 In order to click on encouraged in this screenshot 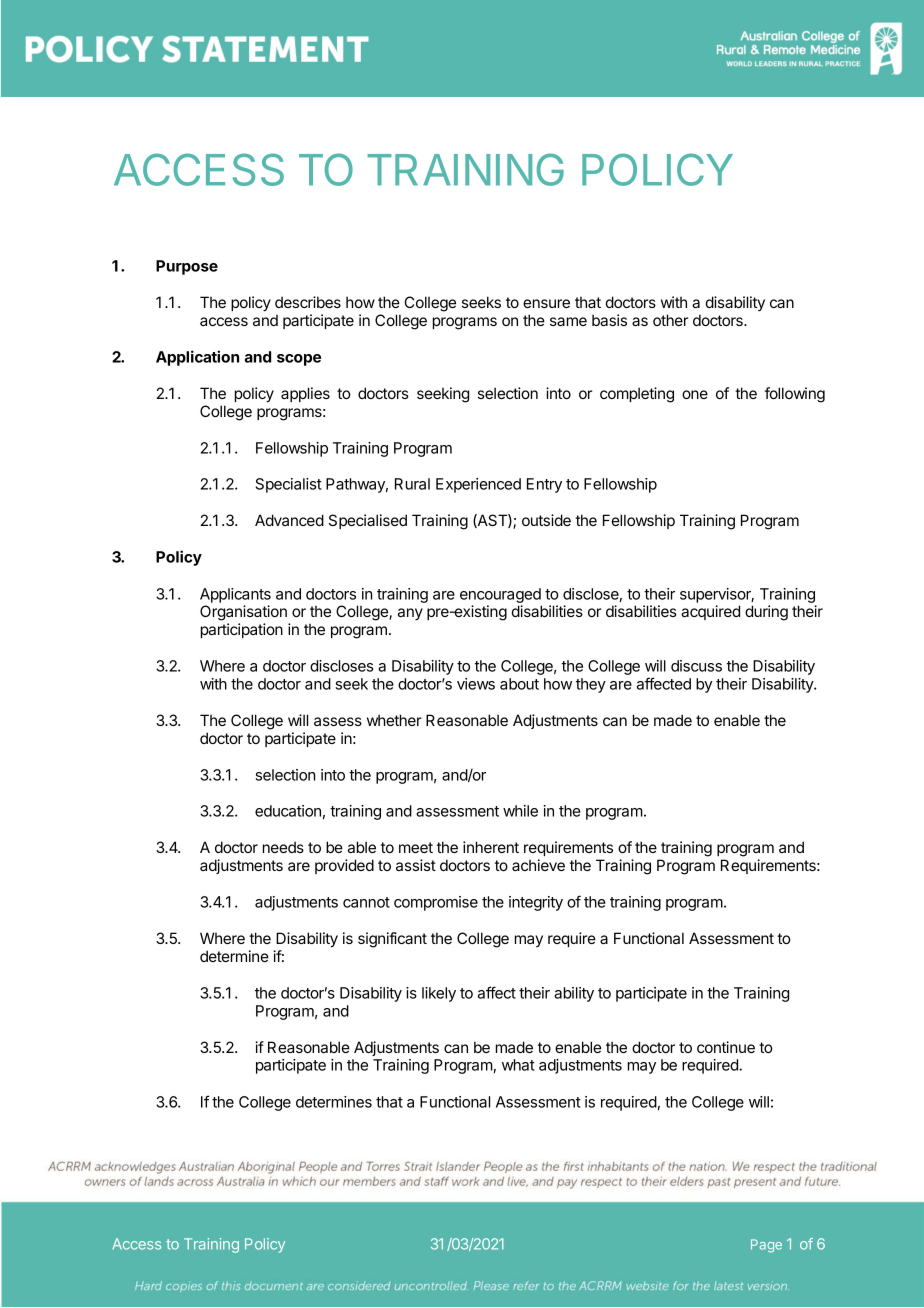, I will do `click(500, 595)`.
